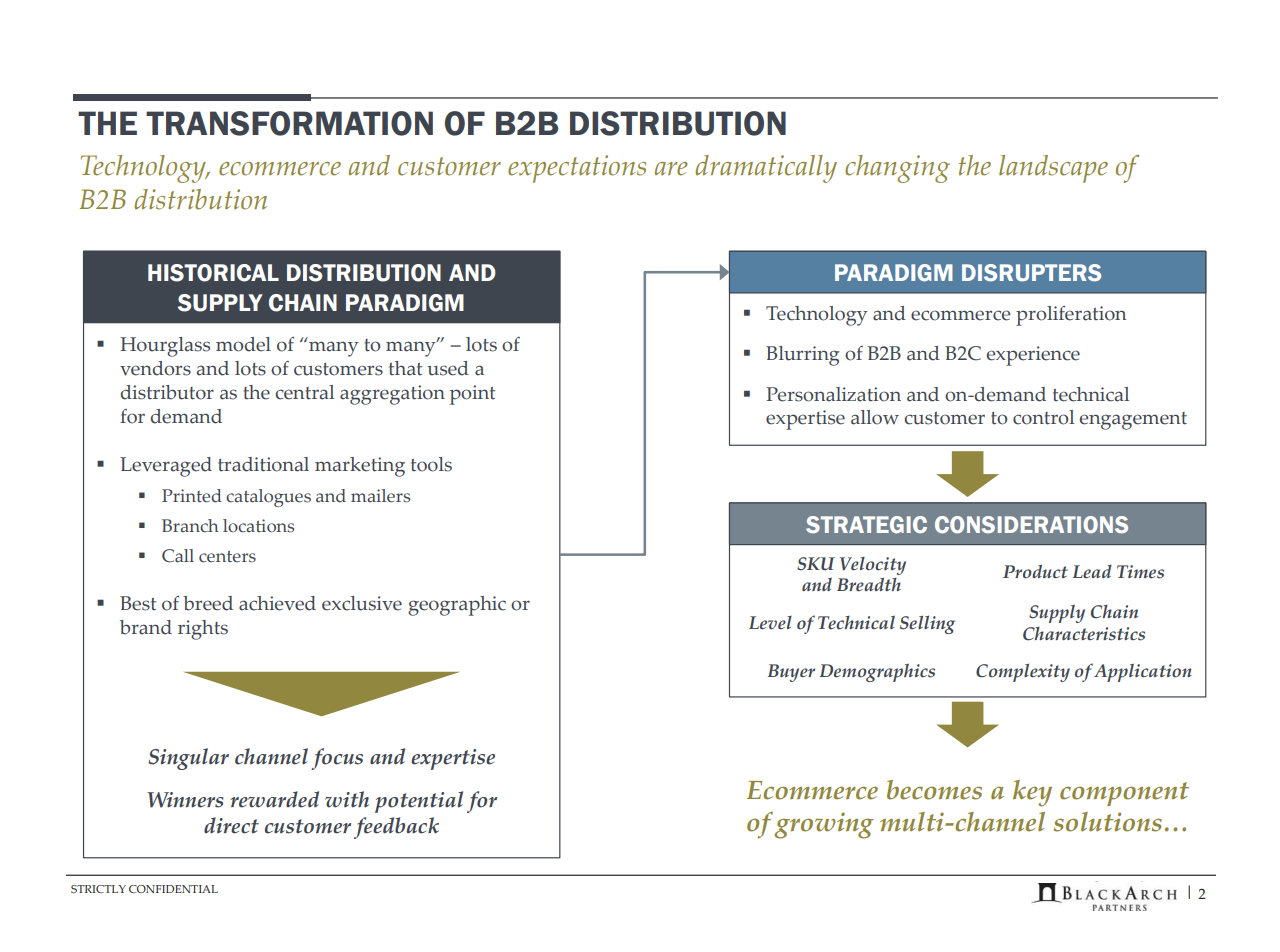 Image resolution: width=1280 pixels, height=952 pixels. What do you see at coordinates (173, 889) in the screenshot?
I see `CONFIDENTIAL` at bounding box center [173, 889].
